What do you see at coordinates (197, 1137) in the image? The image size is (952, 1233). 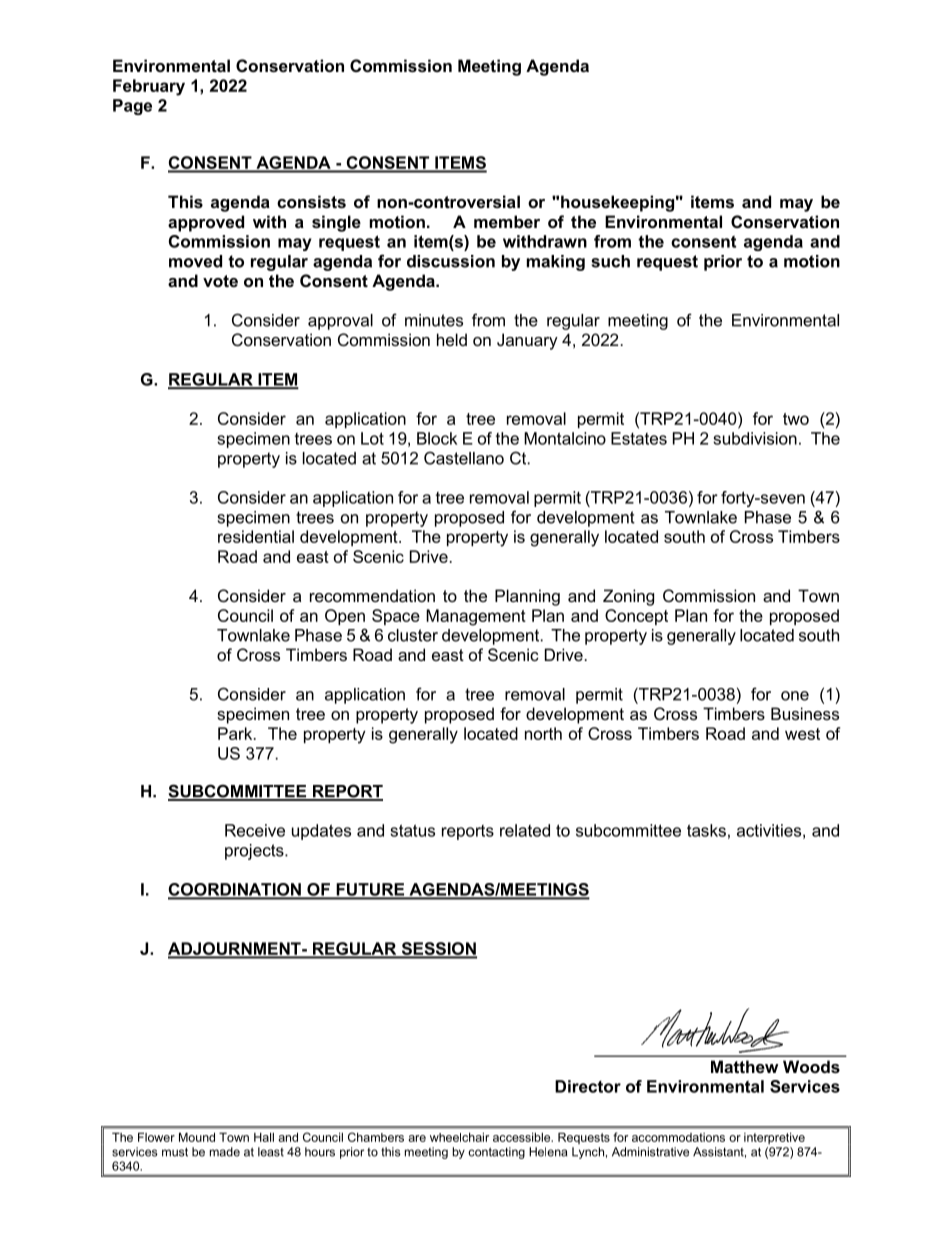 I see `Mound` at bounding box center [197, 1137].
